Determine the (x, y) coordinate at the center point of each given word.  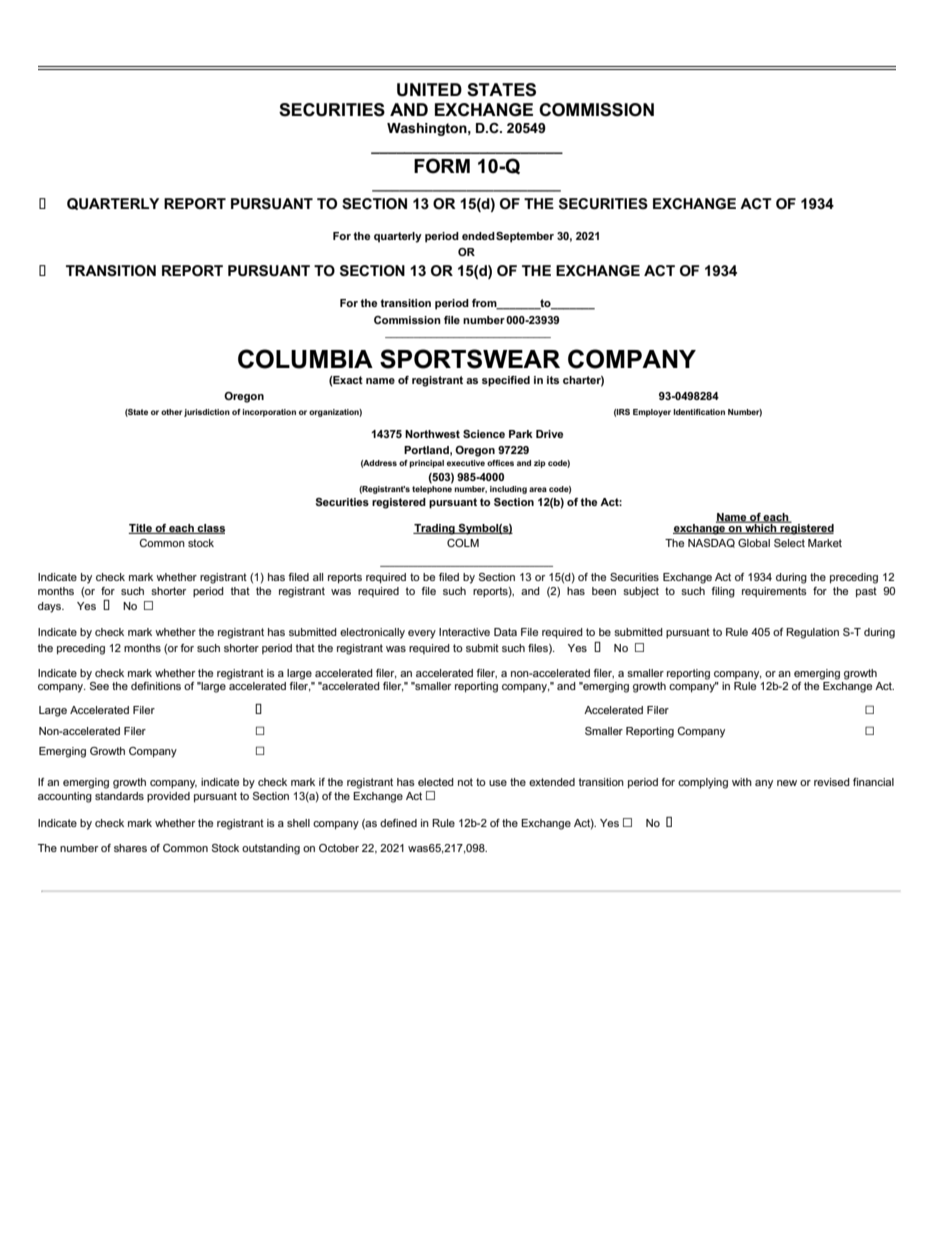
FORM (442, 166)
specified (506, 381)
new (787, 783)
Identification (699, 412)
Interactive (464, 632)
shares (130, 848)
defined (398, 823)
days (50, 607)
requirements (774, 592)
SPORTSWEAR (470, 359)
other (171, 412)
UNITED (429, 90)
